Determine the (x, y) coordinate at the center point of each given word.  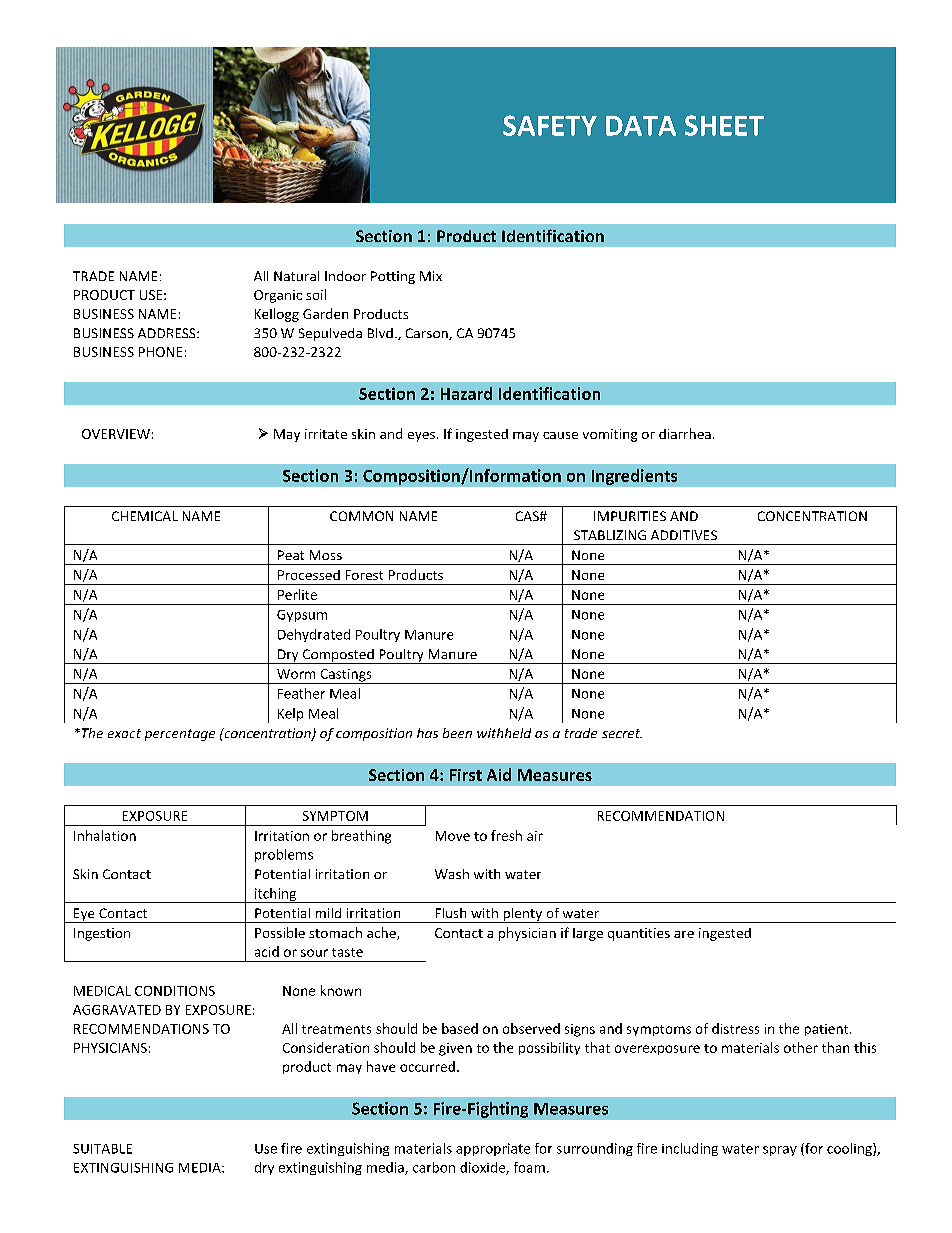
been (457, 733)
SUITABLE (102, 1149)
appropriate (493, 1149)
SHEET (724, 125)
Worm (296, 674)
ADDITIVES (684, 535)
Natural (296, 276)
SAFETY (550, 125)
